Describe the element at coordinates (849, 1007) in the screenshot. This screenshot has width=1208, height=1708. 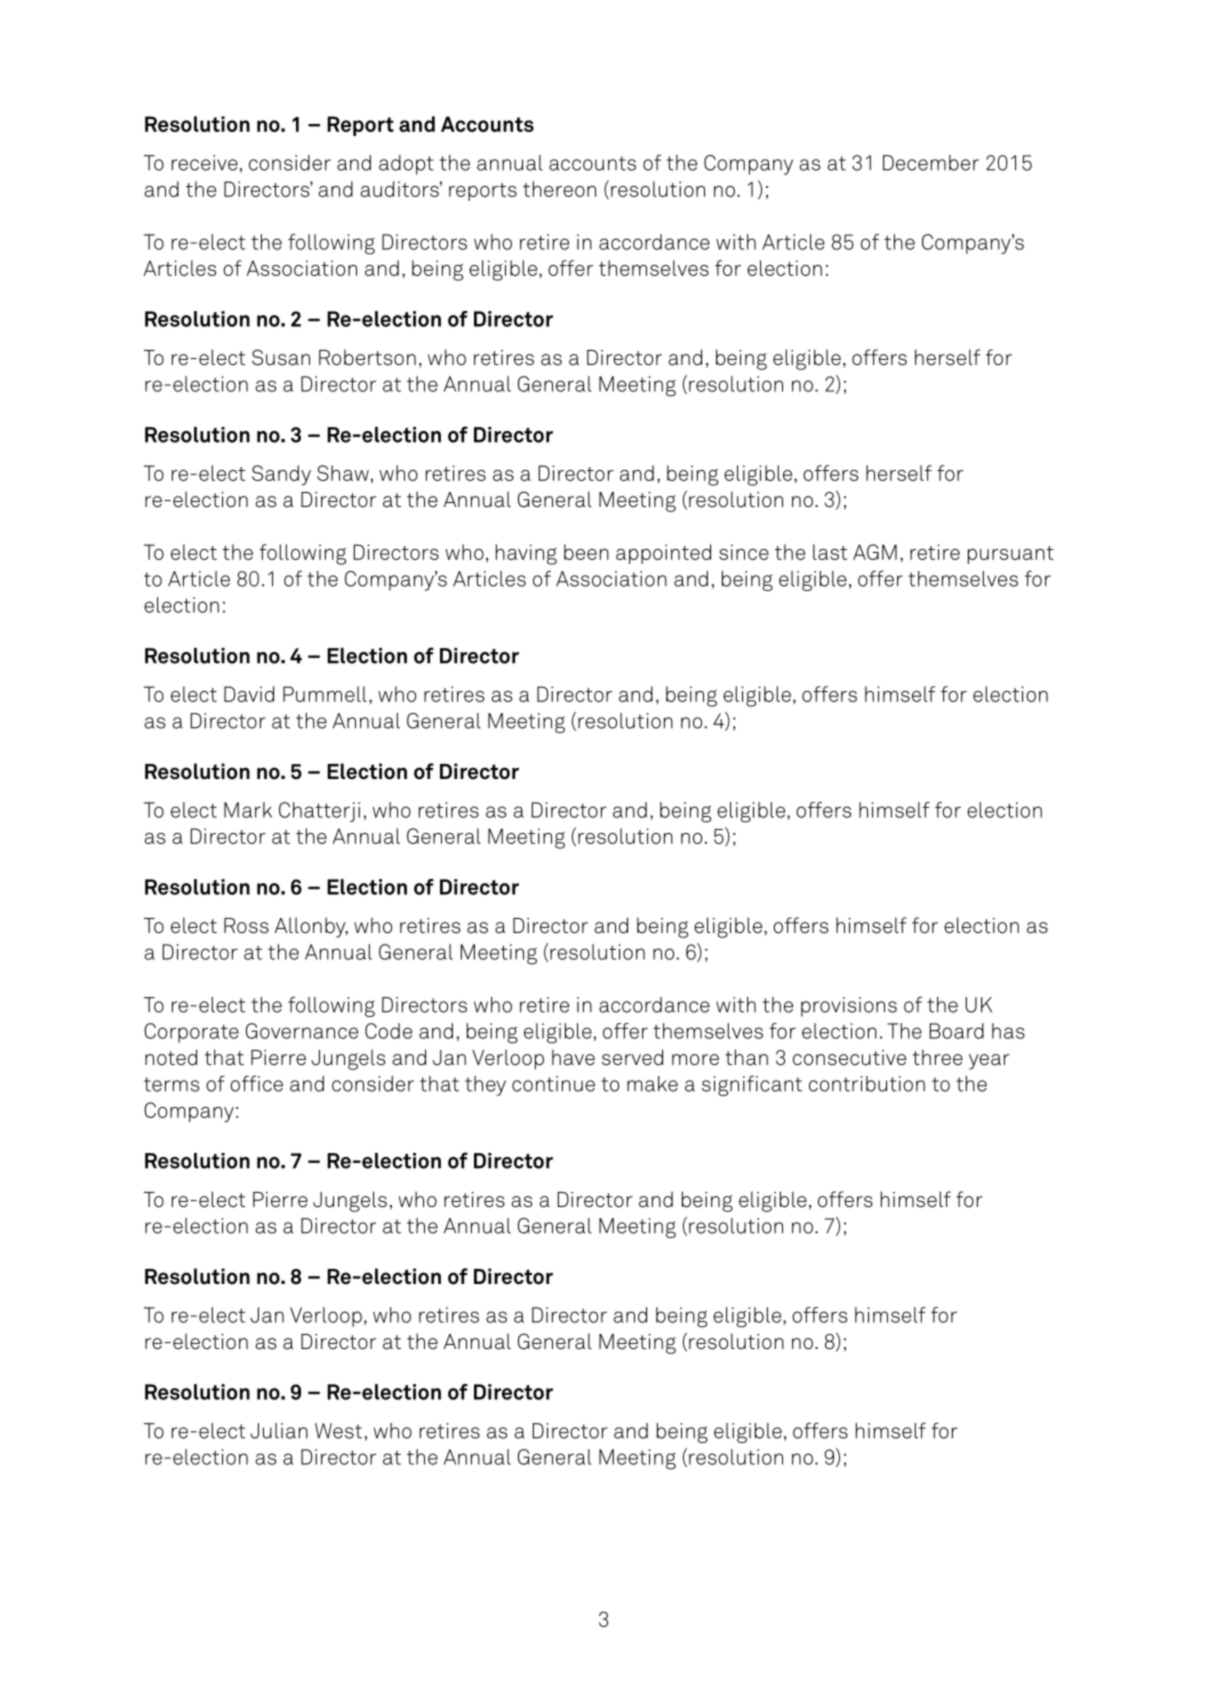
I see `provisions` at that location.
